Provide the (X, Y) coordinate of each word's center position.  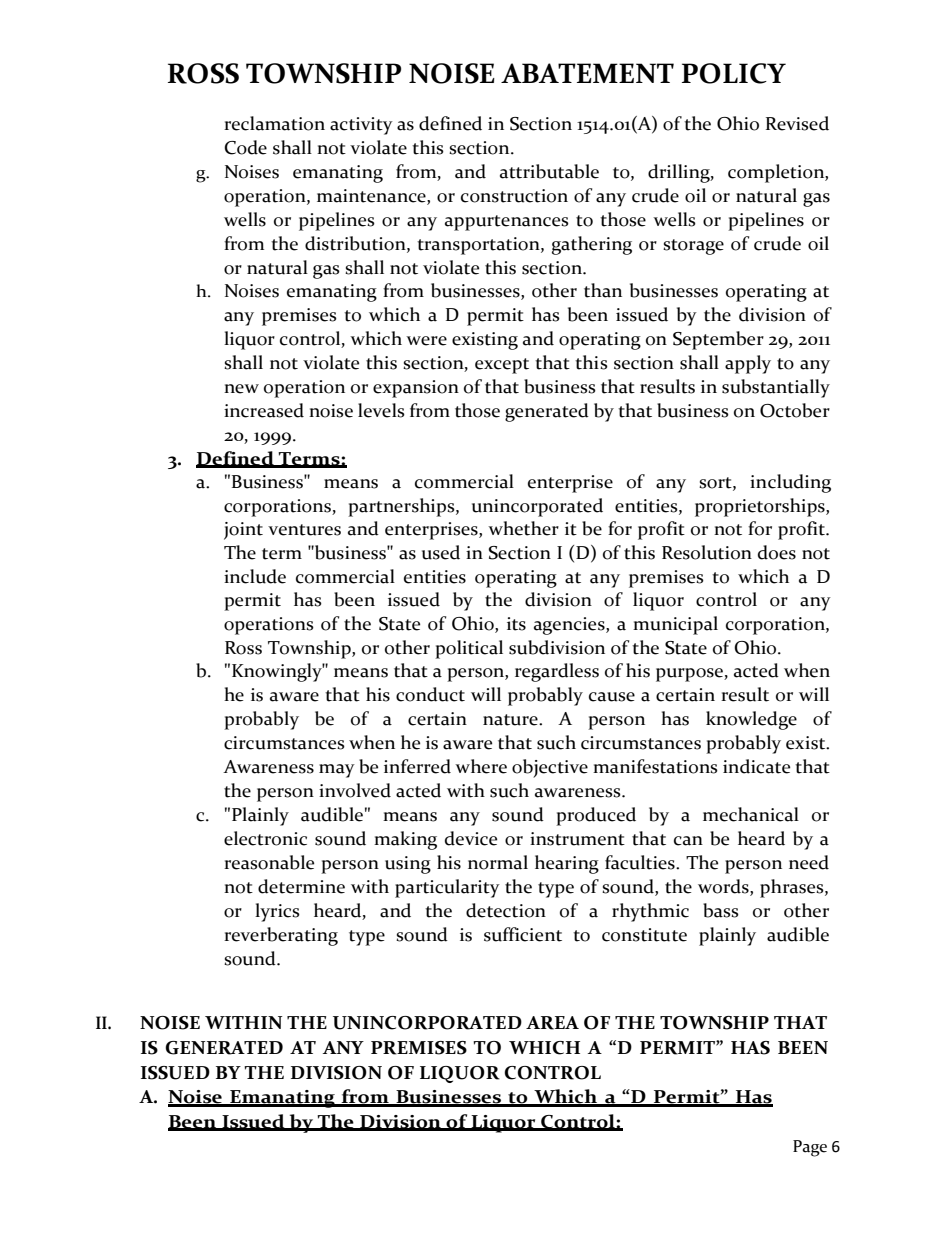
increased (264, 410)
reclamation (274, 123)
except (502, 366)
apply (748, 364)
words (724, 886)
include (255, 576)
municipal (675, 625)
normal (498, 862)
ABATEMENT (587, 73)
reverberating (281, 936)
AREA (552, 1023)
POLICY (734, 73)
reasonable (269, 862)
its (516, 624)
